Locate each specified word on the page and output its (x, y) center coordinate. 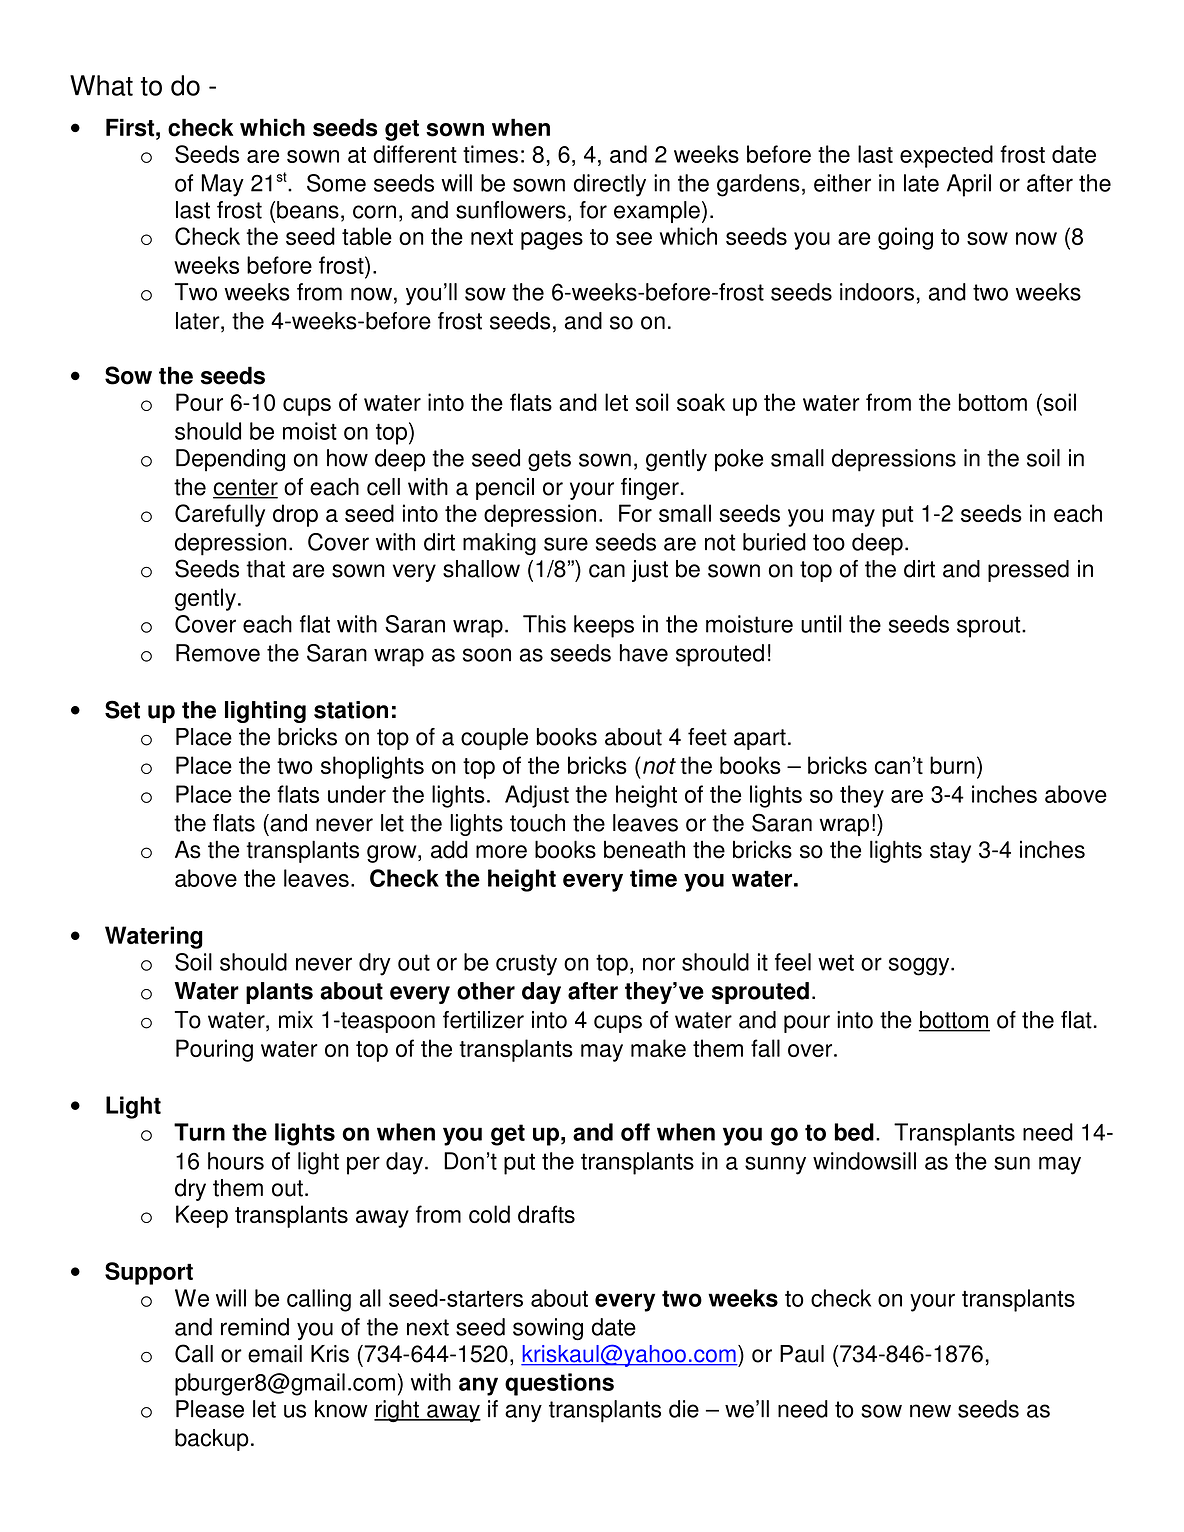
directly (610, 185)
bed (854, 1132)
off (635, 1132)
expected (946, 156)
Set (122, 709)
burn (952, 765)
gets (549, 460)
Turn (199, 1132)
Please (210, 1409)
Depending (230, 460)
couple (494, 739)
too (829, 542)
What (101, 85)
